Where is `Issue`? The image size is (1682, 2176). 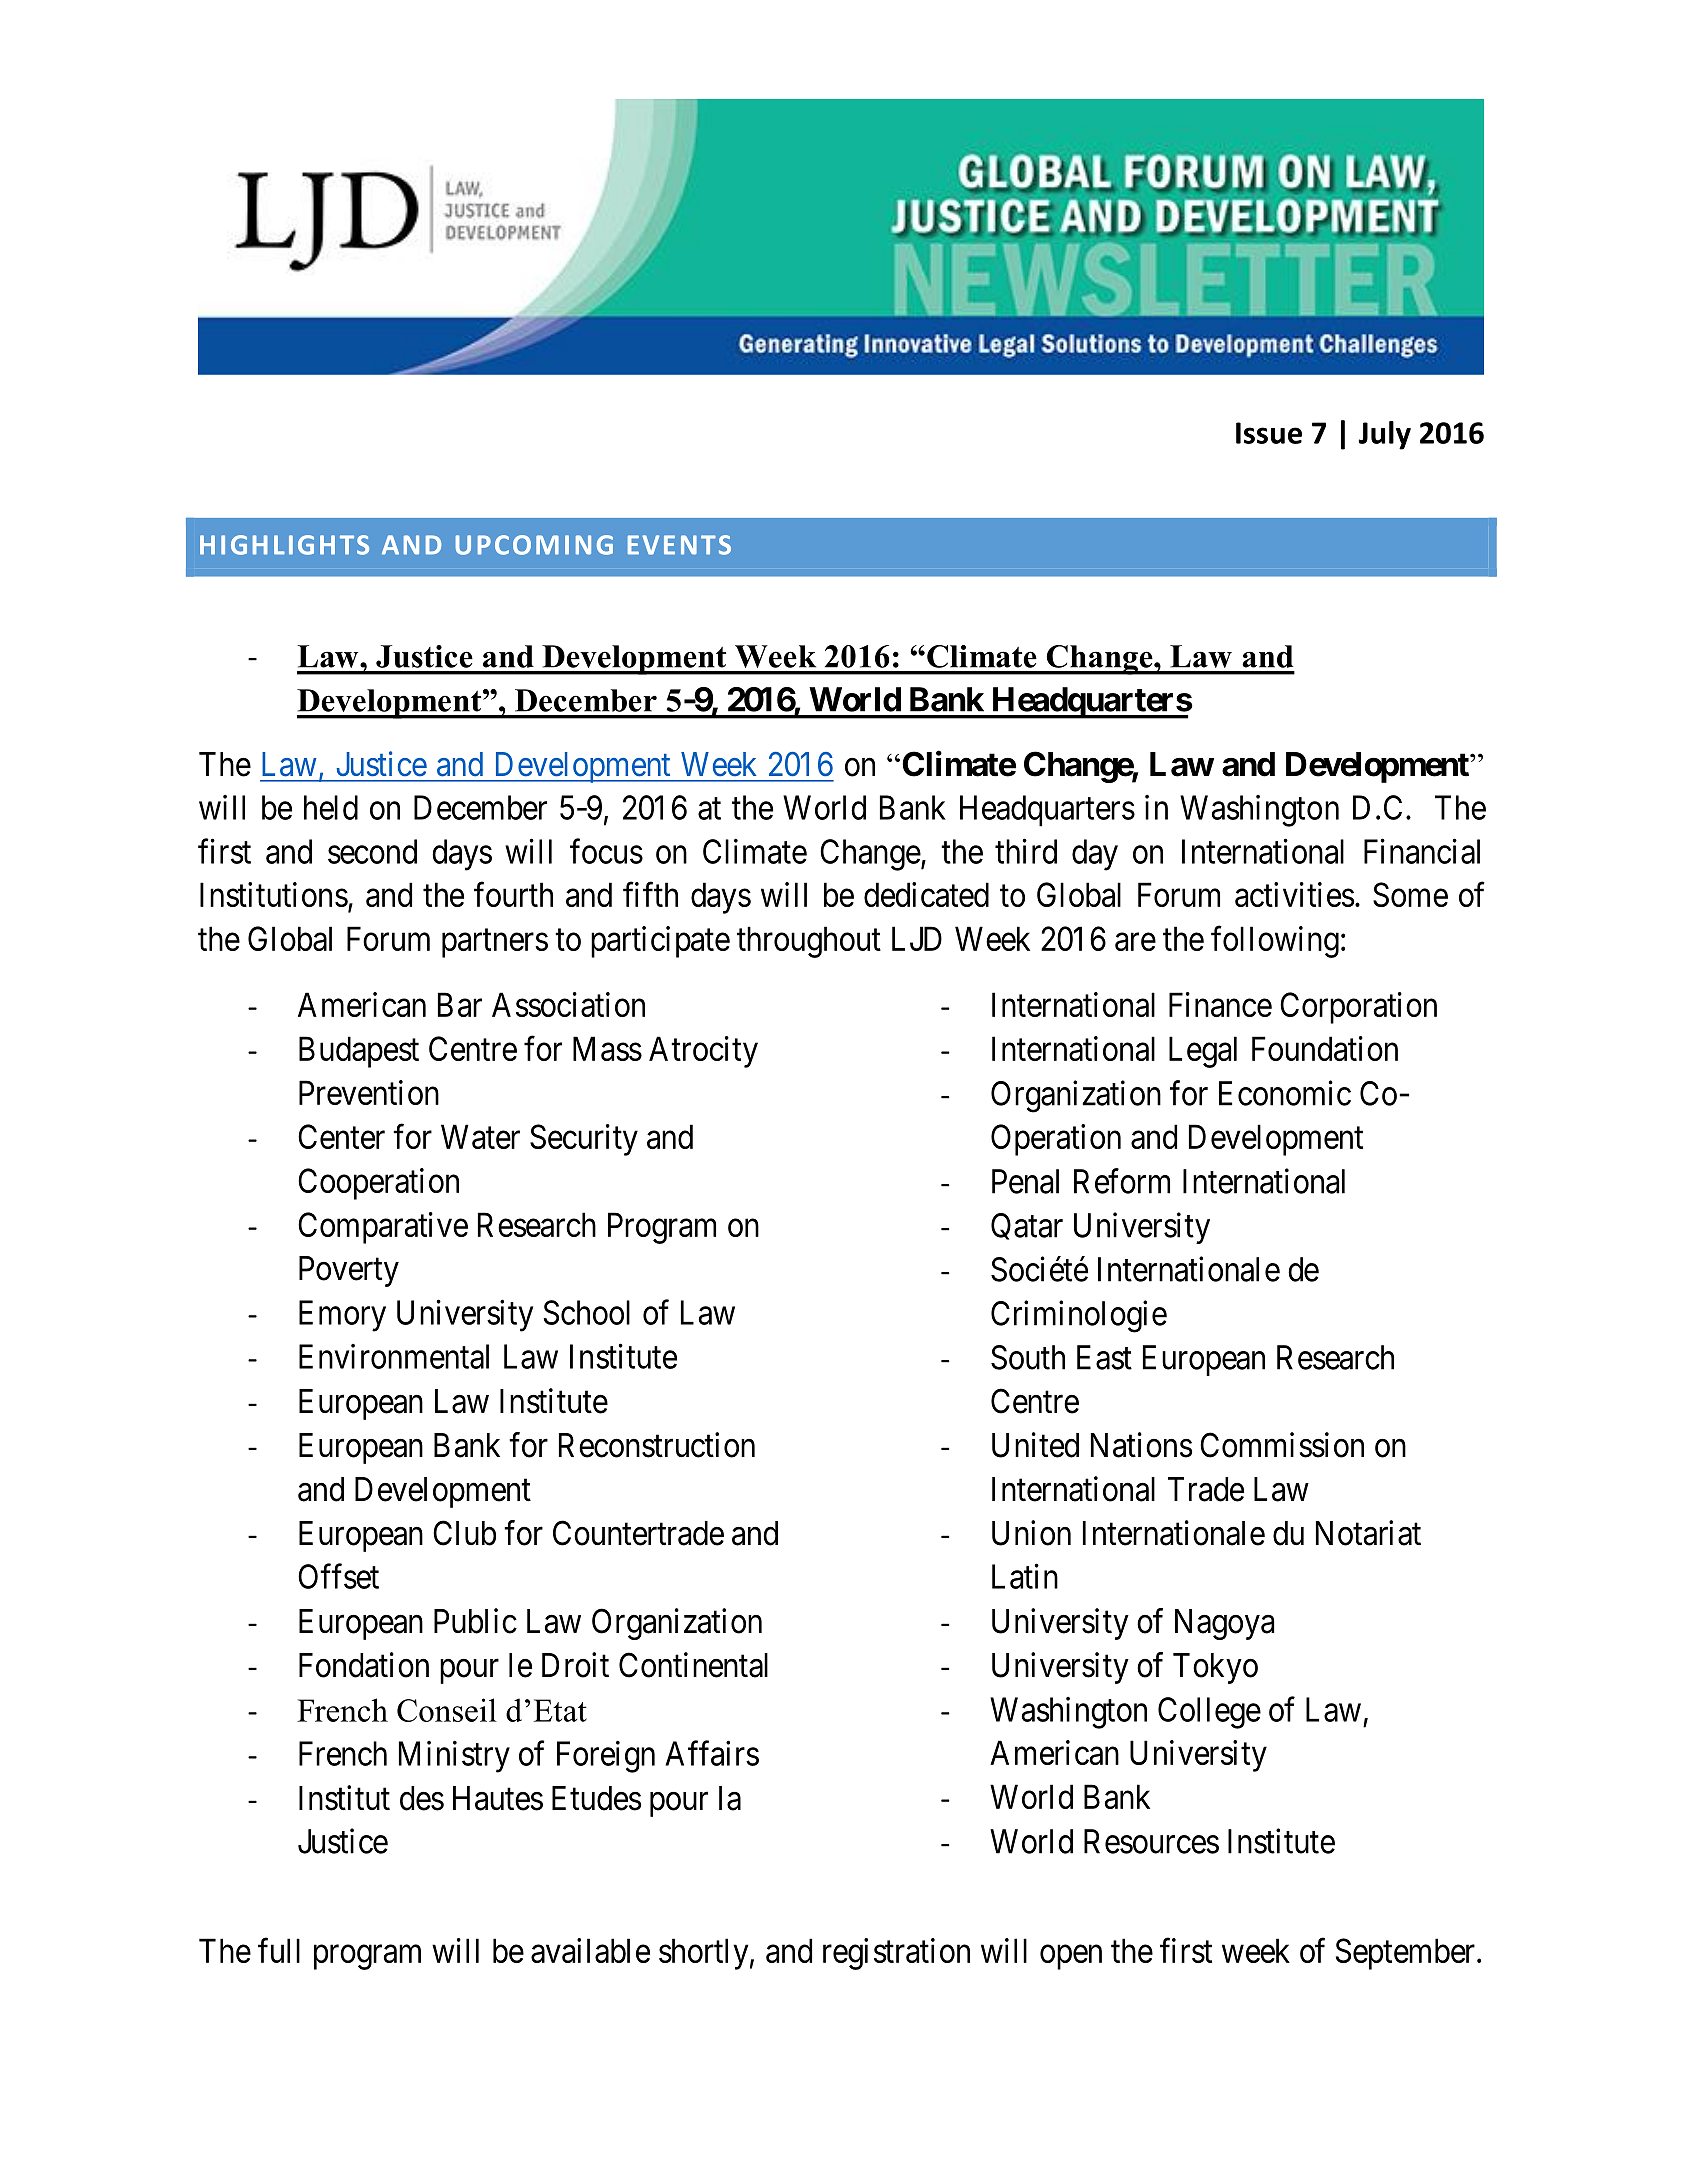
Issue is located at coordinates (1269, 433).
